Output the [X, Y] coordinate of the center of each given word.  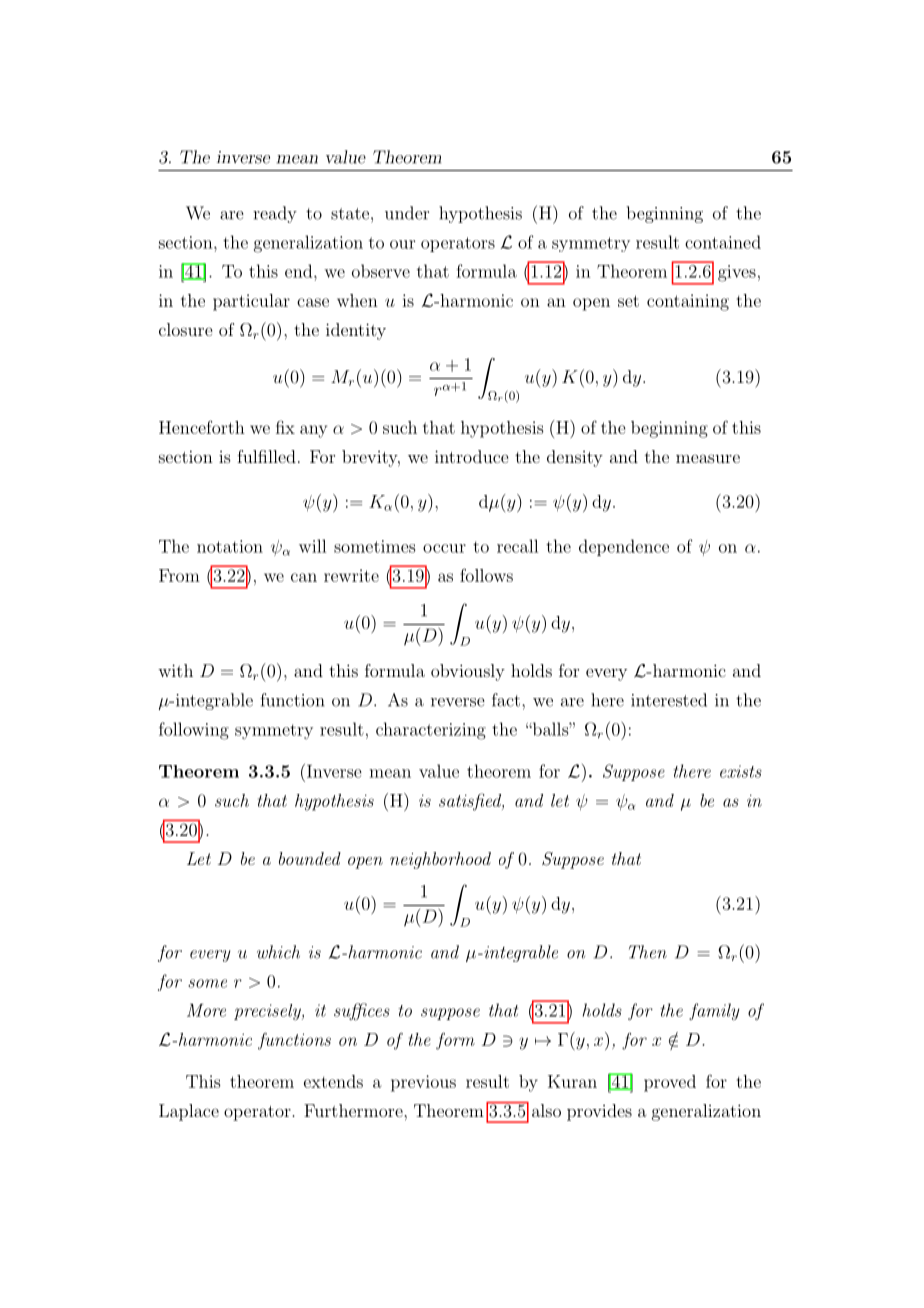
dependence [624, 547]
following [194, 731]
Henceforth [202, 427]
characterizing [431, 731]
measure [708, 458]
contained [723, 242]
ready [275, 214]
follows [486, 575]
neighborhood [440, 860]
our [402, 244]
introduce [471, 456]
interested [669, 700]
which [278, 952]
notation [230, 546]
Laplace [189, 1112]
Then [648, 952]
